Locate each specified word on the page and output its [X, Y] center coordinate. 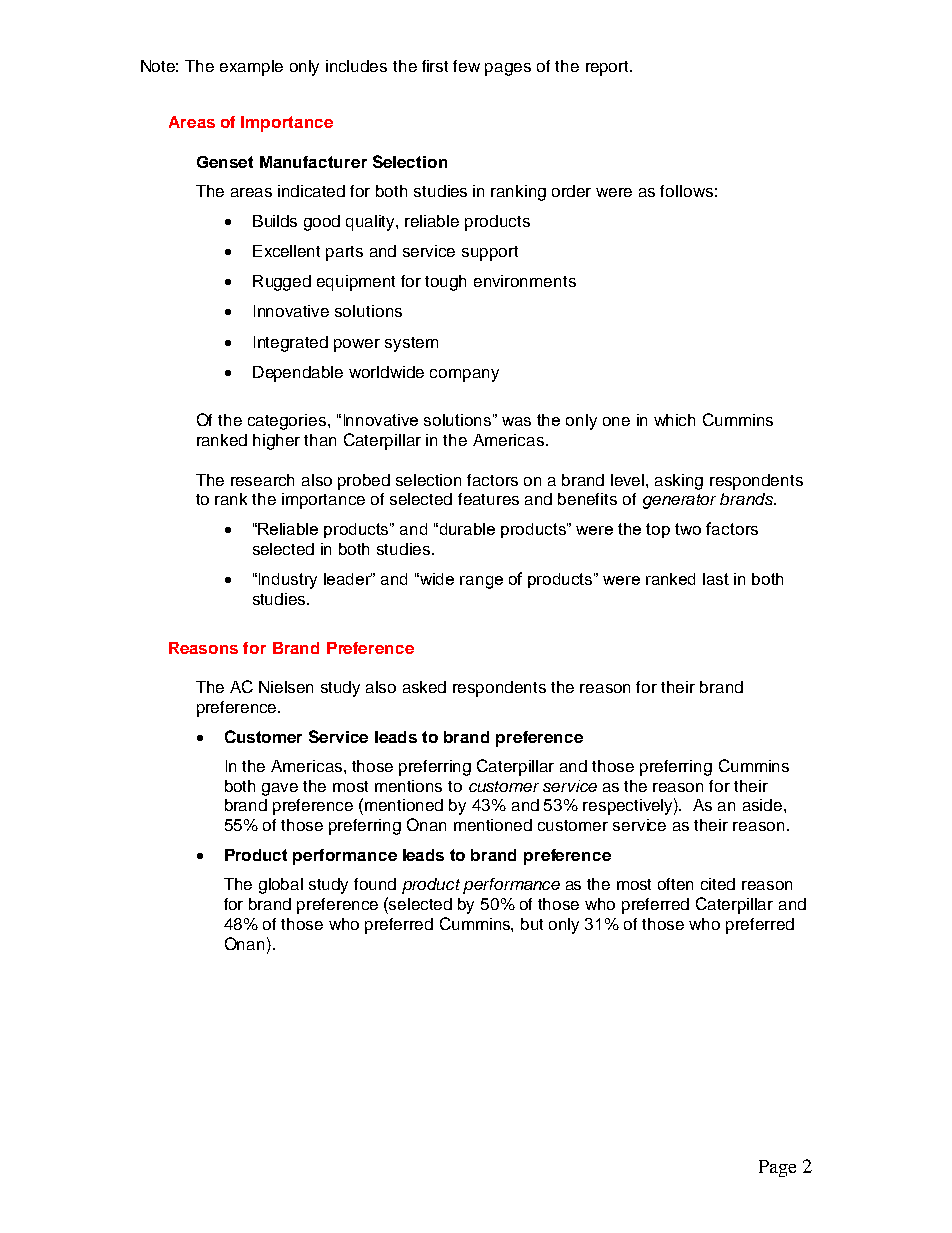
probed [364, 482]
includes [356, 66]
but [532, 924]
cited [718, 884]
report [608, 68]
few [466, 66]
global [281, 886]
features [488, 499]
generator [679, 501]
